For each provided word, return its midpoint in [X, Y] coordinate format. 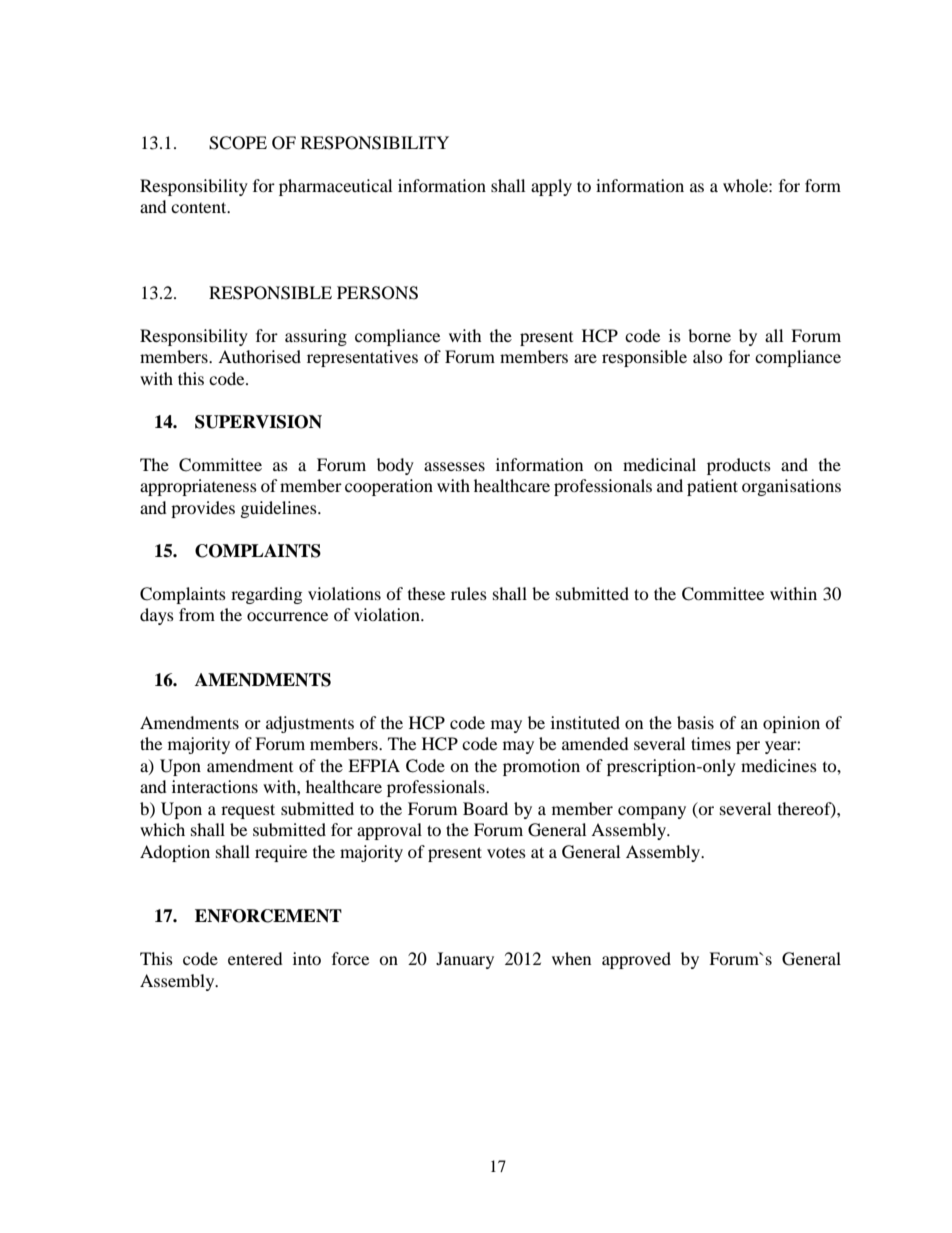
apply [551, 187]
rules [469, 593]
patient [712, 487]
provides [203, 509]
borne [709, 335]
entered [255, 958]
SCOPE [238, 143]
